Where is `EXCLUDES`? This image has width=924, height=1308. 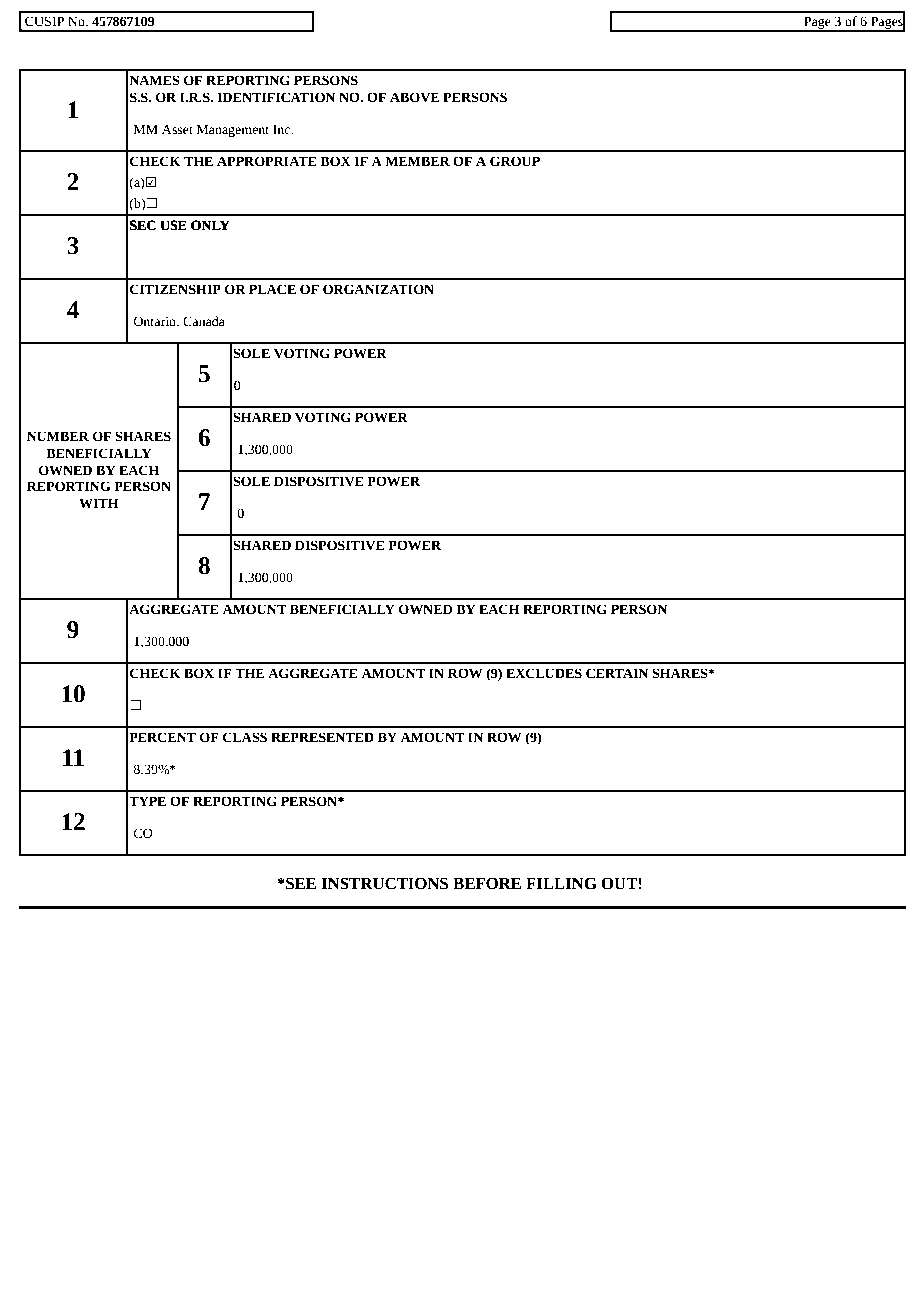
EXCLUDES is located at coordinates (544, 673).
